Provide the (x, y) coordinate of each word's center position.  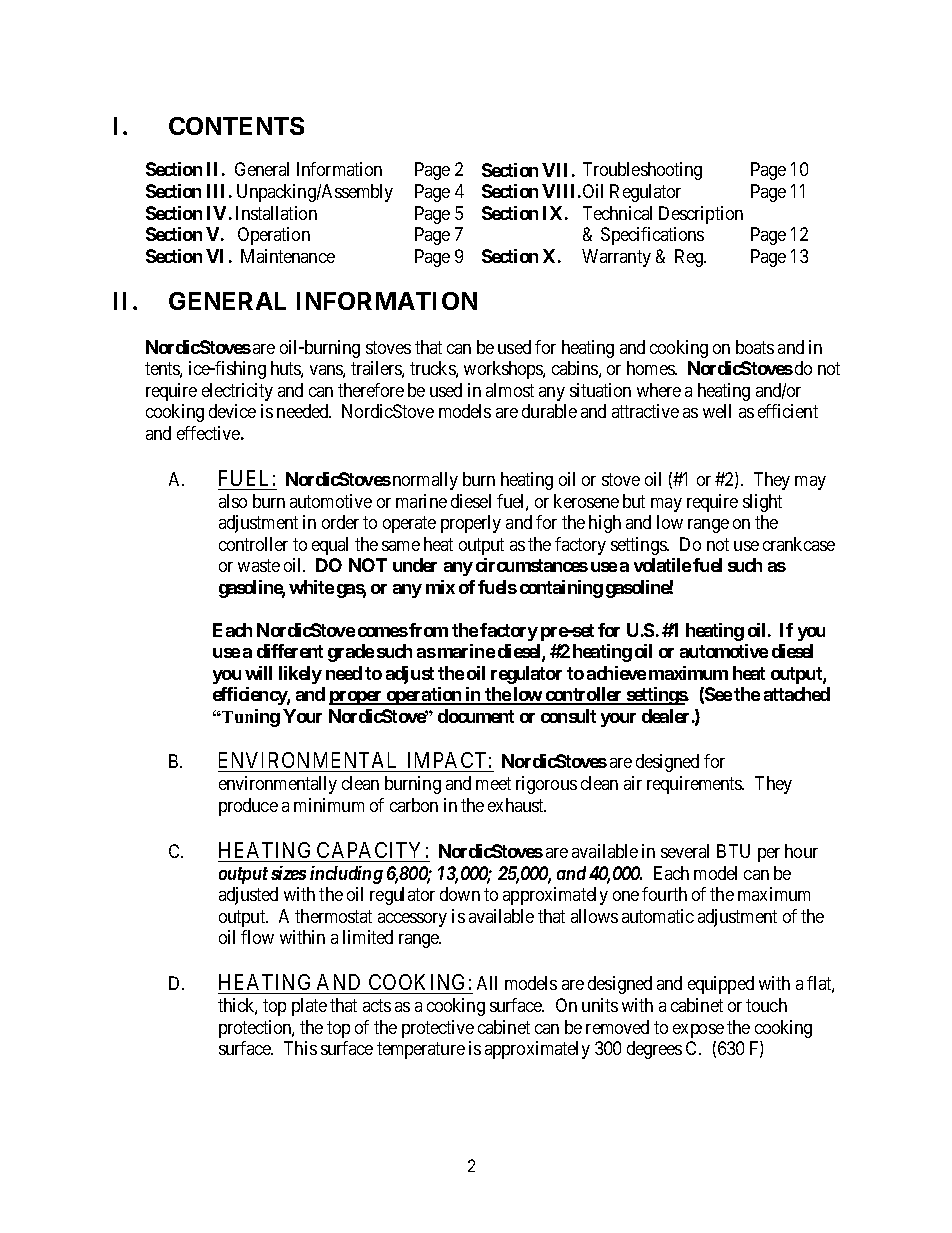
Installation (276, 213)
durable (549, 411)
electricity (237, 392)
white (311, 587)
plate (309, 1007)
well (717, 411)
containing (561, 589)
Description (701, 215)
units (600, 1005)
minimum (329, 805)
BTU (733, 851)
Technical (617, 213)
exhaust (517, 805)
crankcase (799, 544)
